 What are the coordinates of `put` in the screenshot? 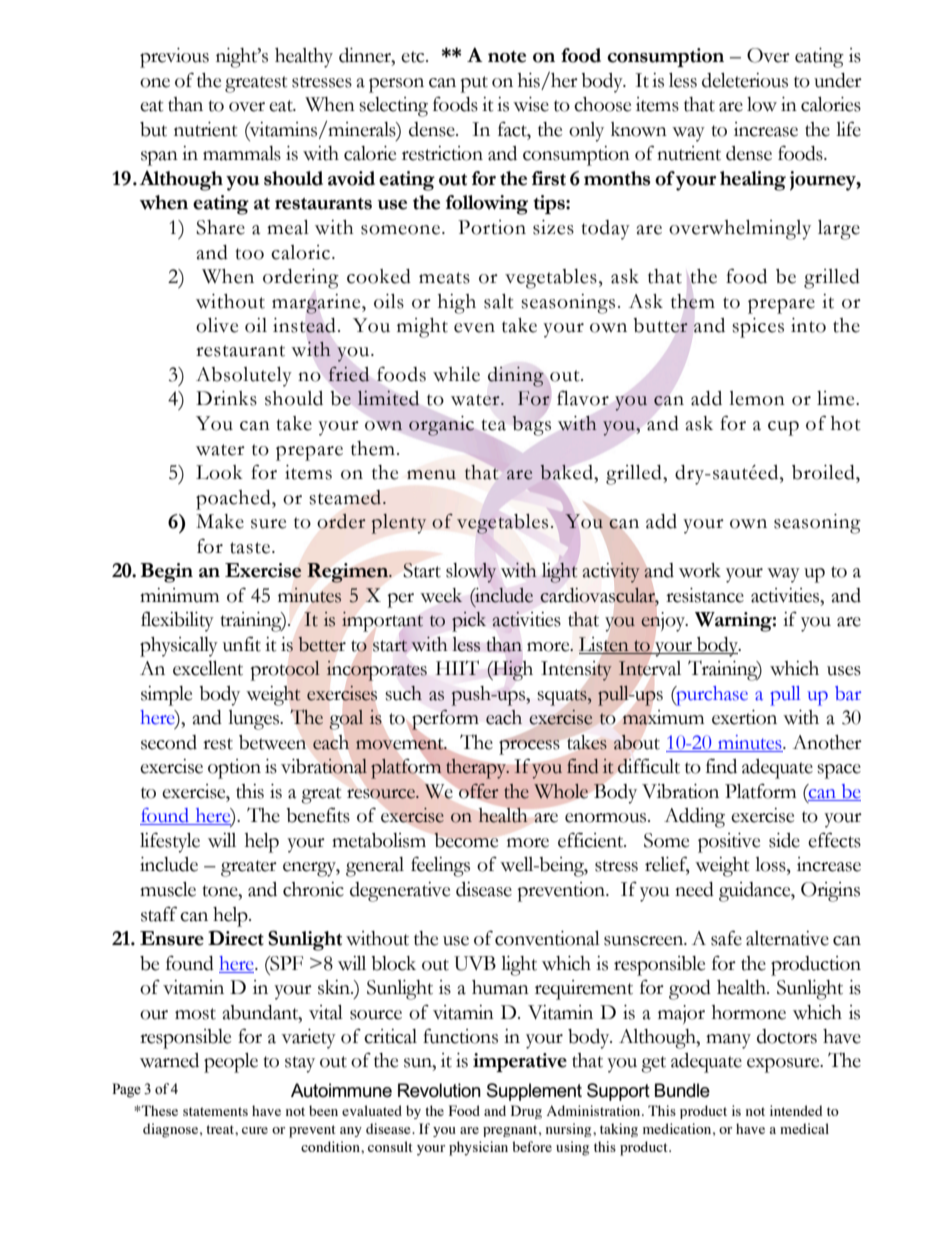 It's located at (474, 84).
